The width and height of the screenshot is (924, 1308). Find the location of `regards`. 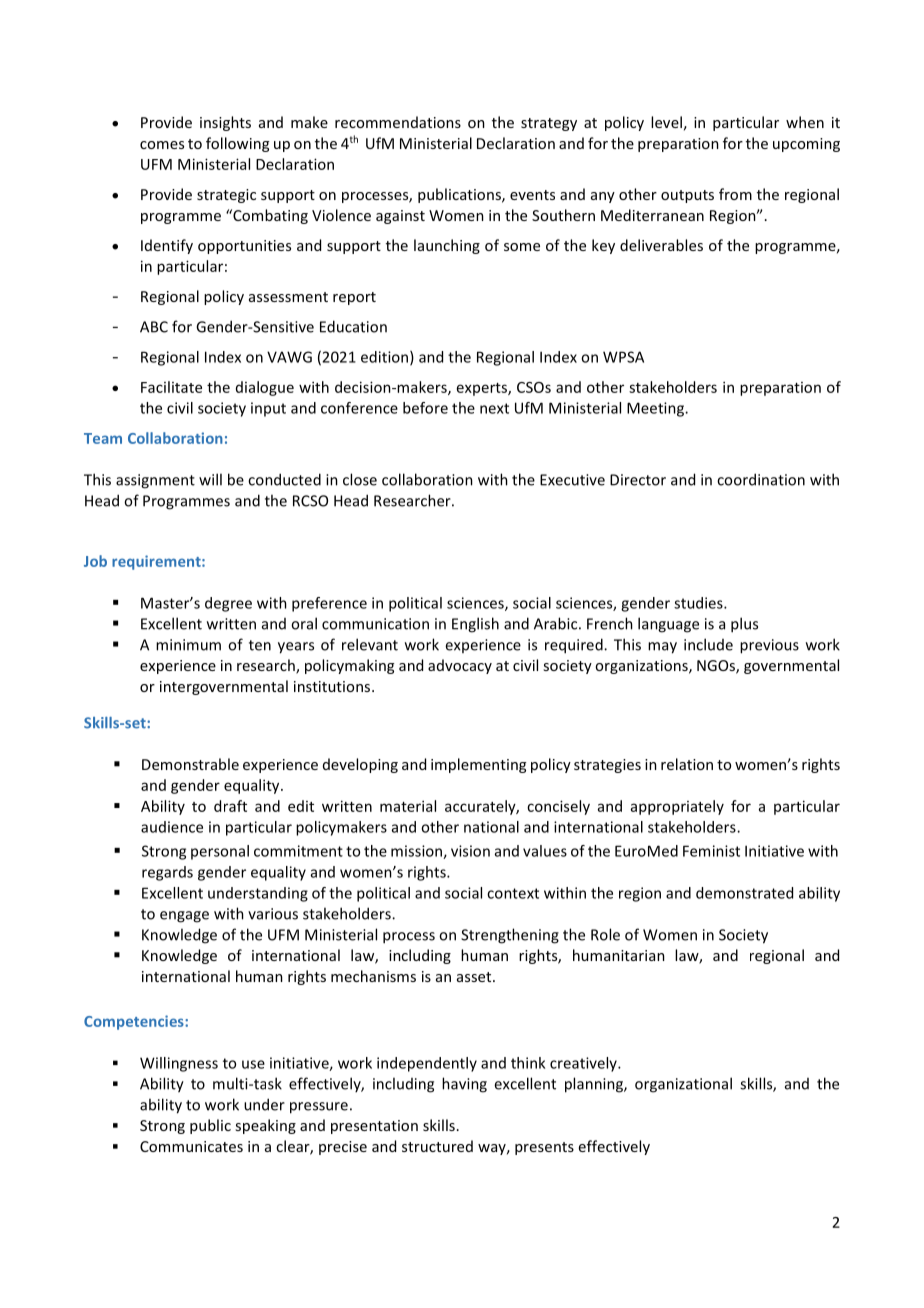

regards is located at coordinates (167, 873).
